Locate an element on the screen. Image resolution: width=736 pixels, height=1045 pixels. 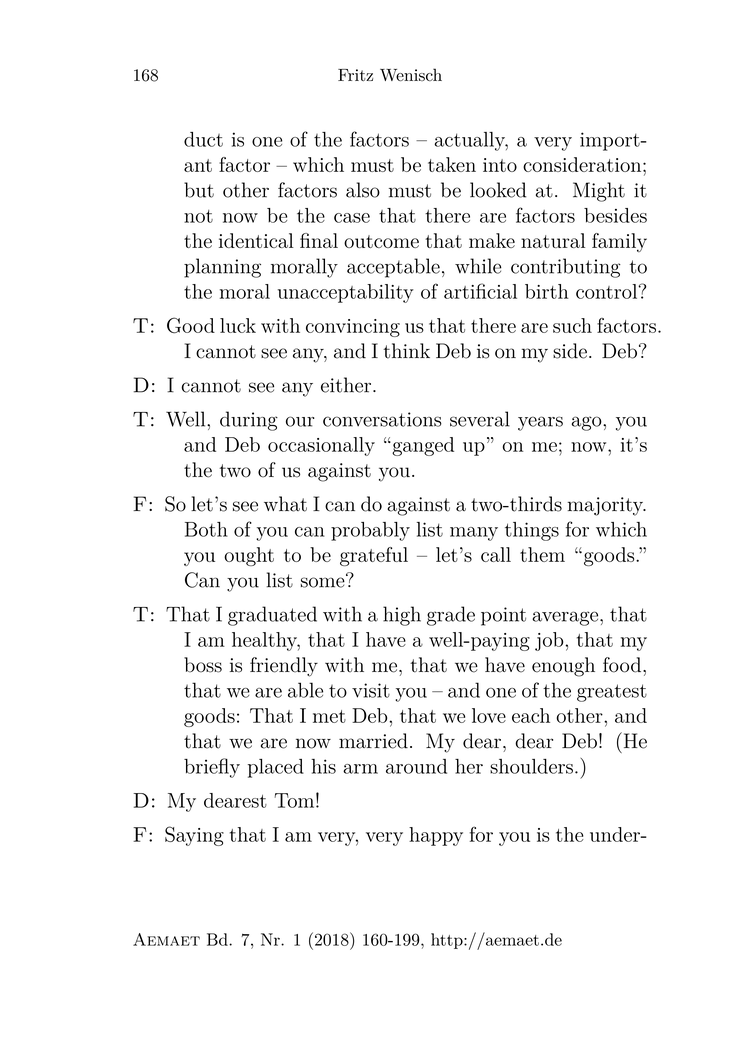
grateful is located at coordinates (374, 556).
